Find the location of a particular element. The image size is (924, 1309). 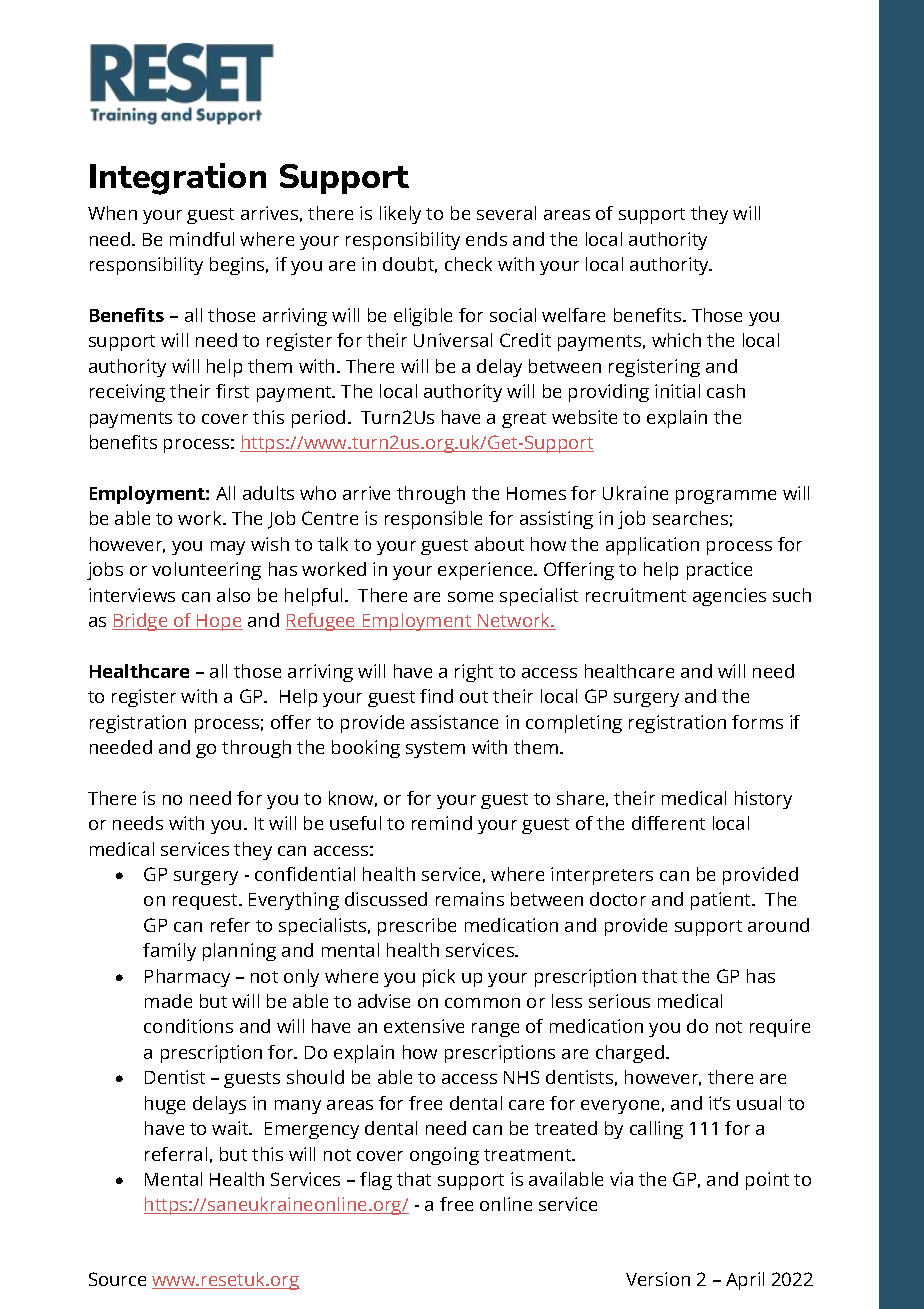

which is located at coordinates (676, 340).
